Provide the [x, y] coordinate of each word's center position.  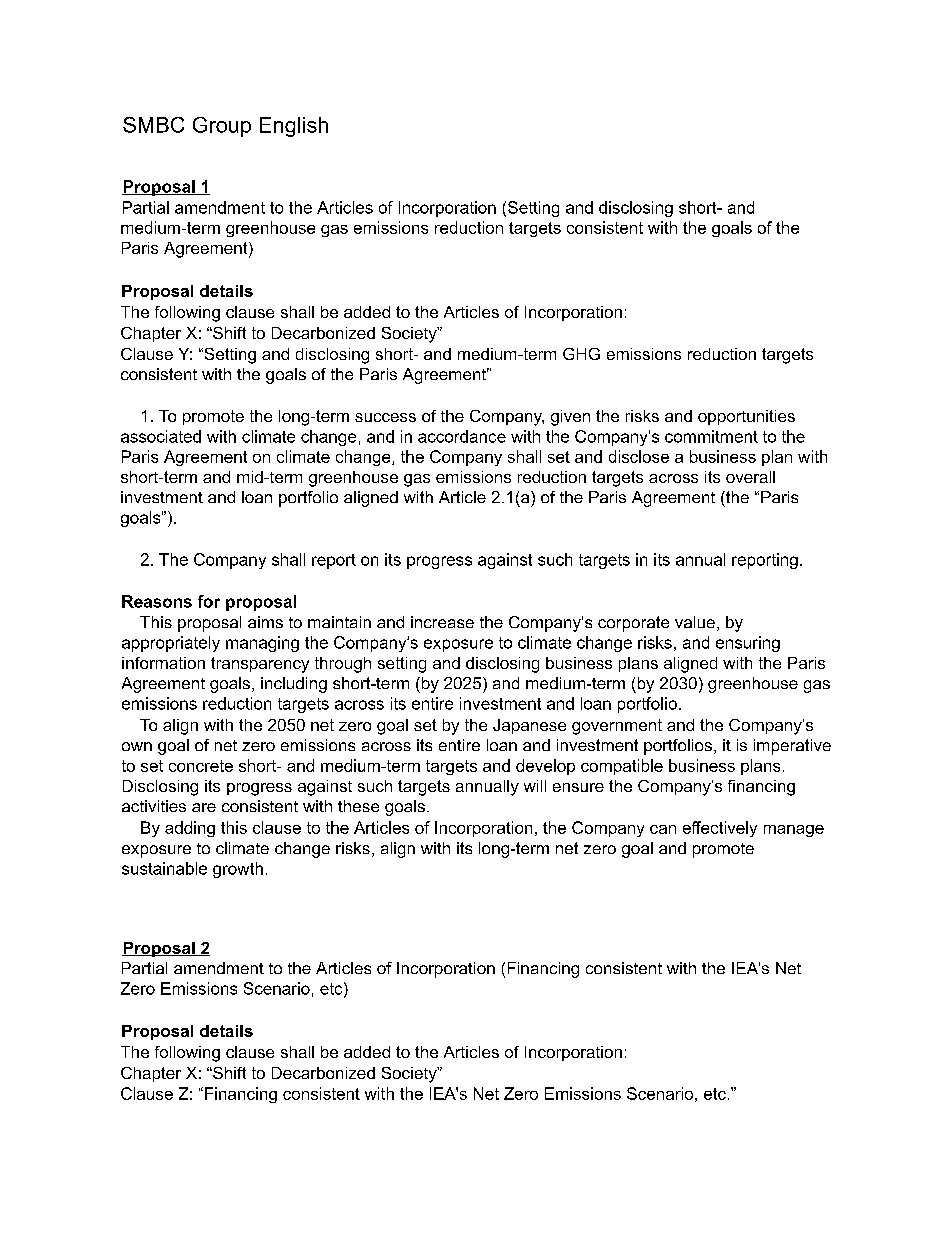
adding [190, 829]
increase [442, 622]
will [535, 786]
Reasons [157, 601]
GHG [581, 354]
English [294, 127]
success [385, 417]
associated [161, 436]
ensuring [748, 644]
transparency [260, 665]
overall [750, 477]
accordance [462, 436]
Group [222, 127]
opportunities [746, 417]
